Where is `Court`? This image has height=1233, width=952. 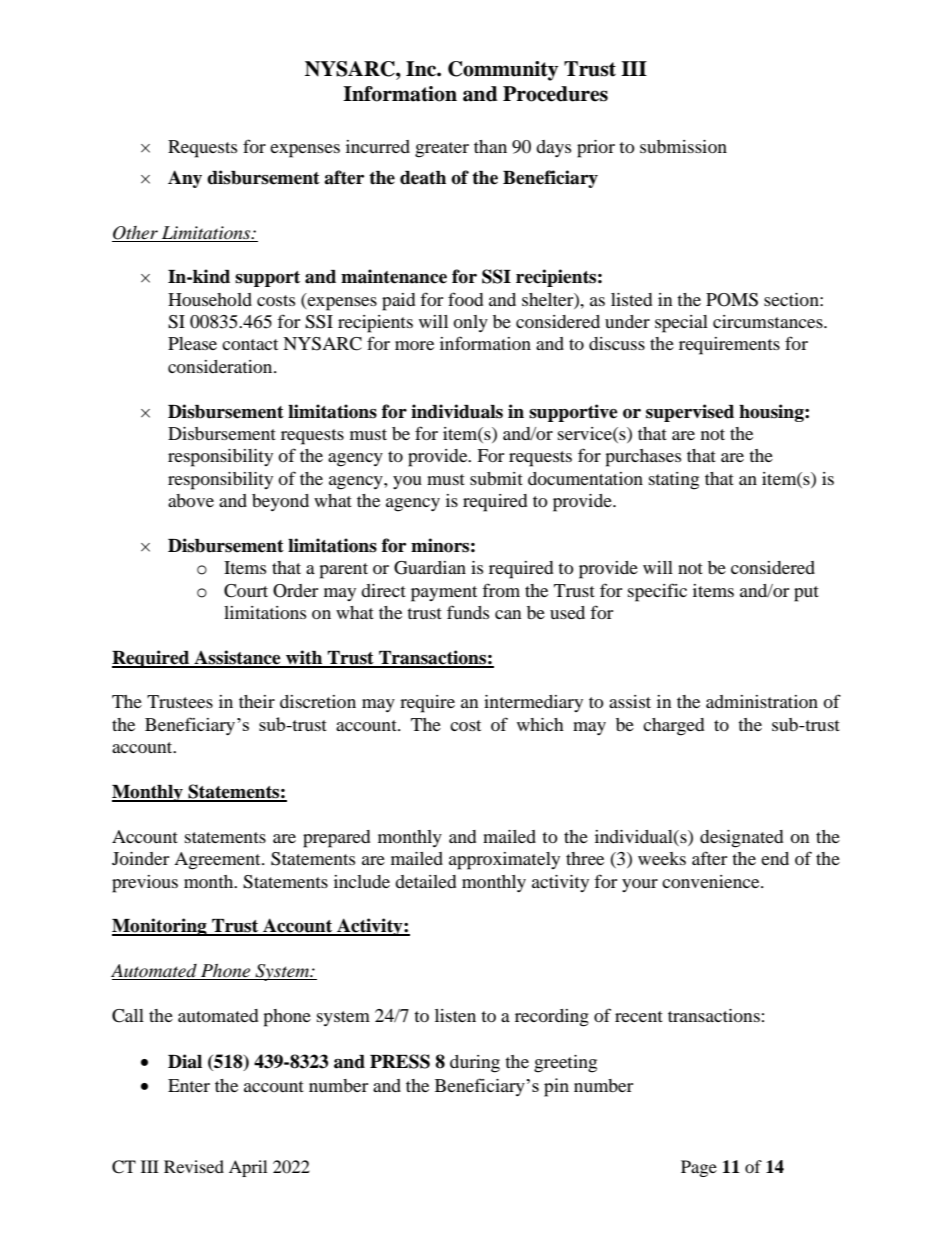 Court is located at coordinates (246, 591).
